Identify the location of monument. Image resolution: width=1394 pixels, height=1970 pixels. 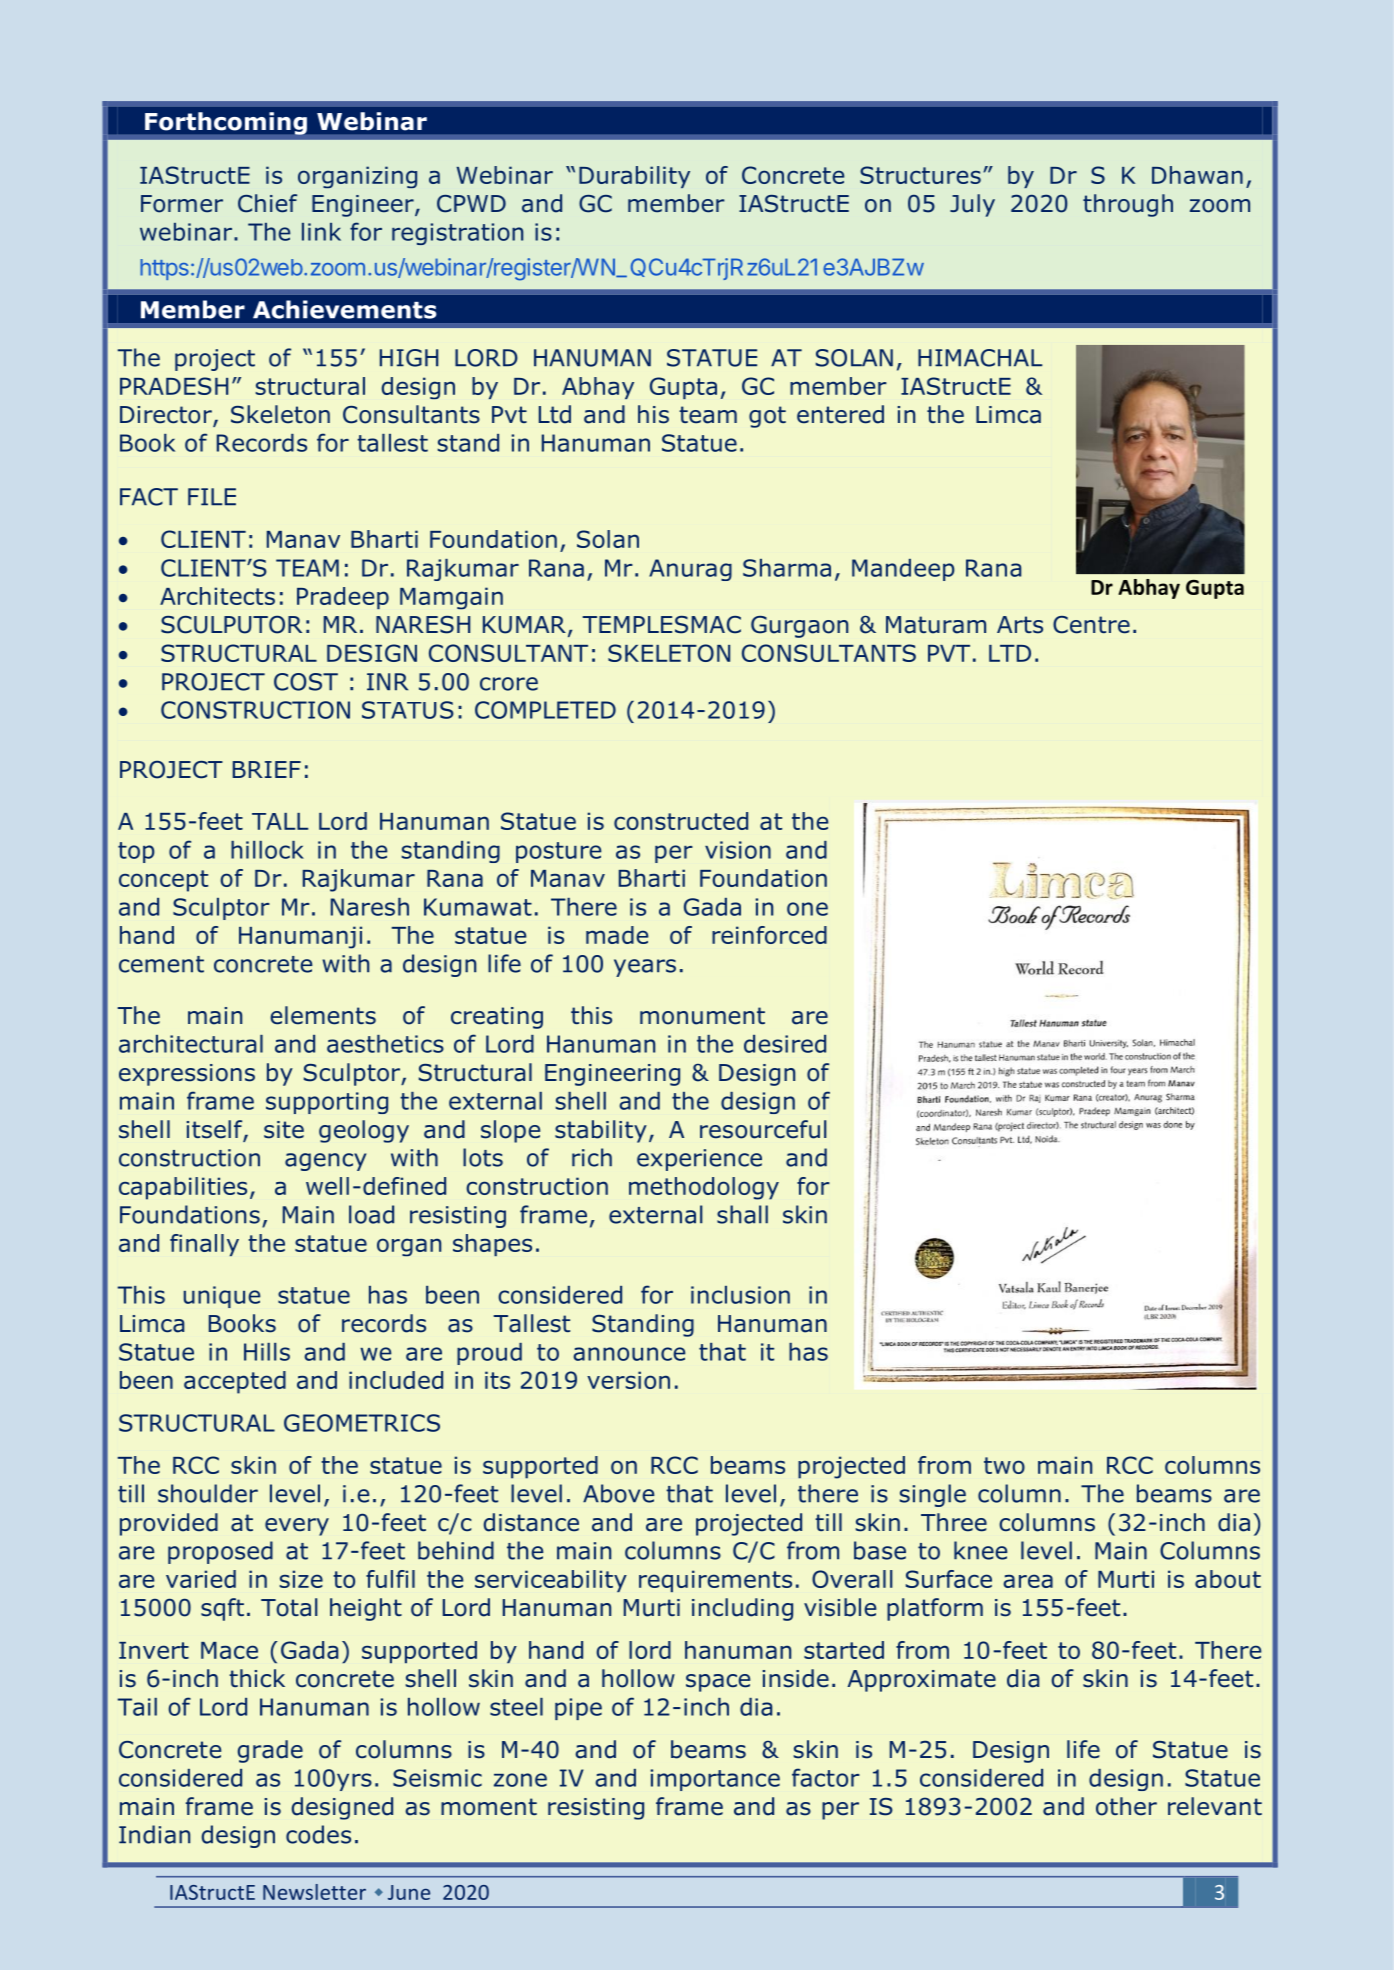
(702, 1016).
